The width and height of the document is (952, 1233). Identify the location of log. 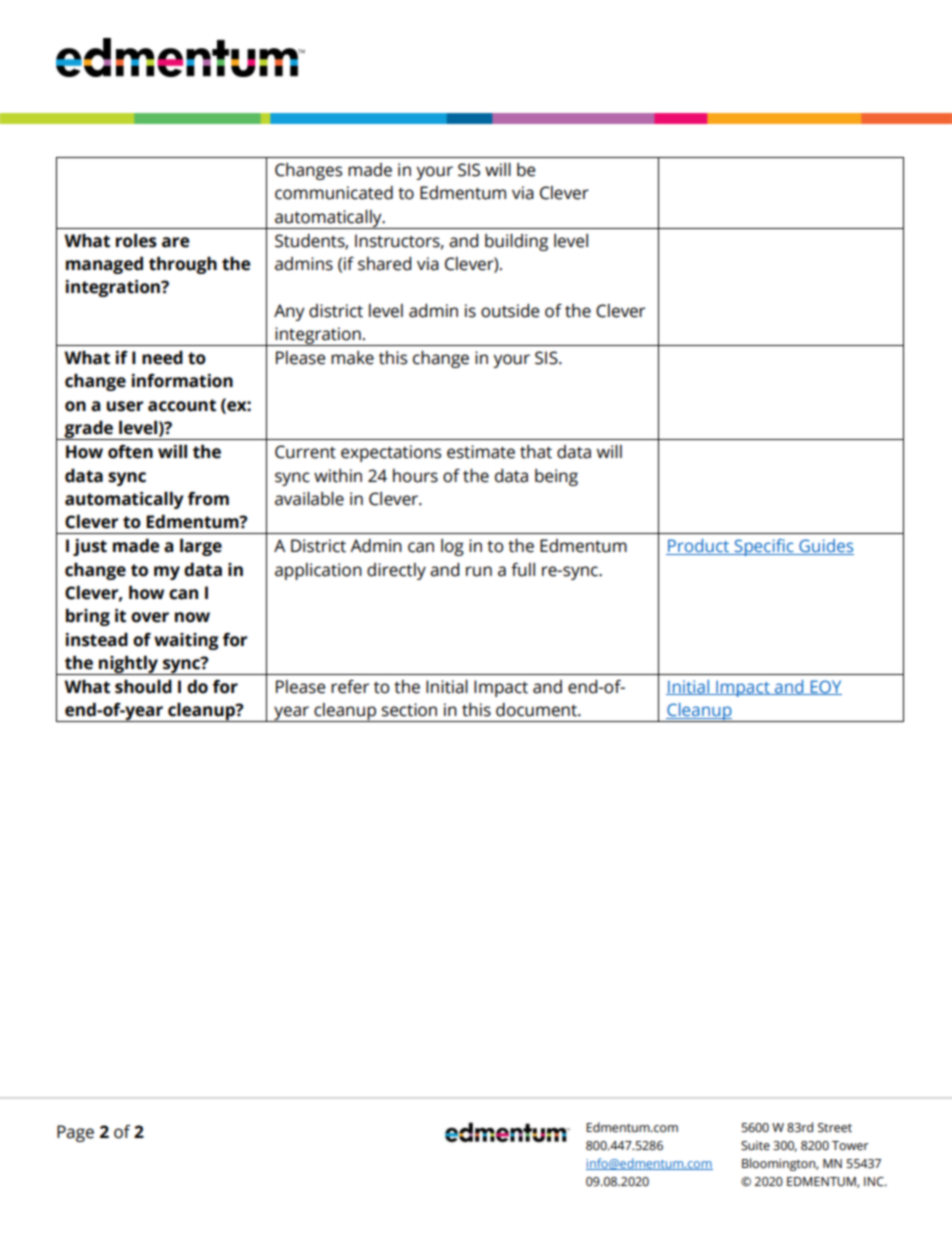
(452, 547).
